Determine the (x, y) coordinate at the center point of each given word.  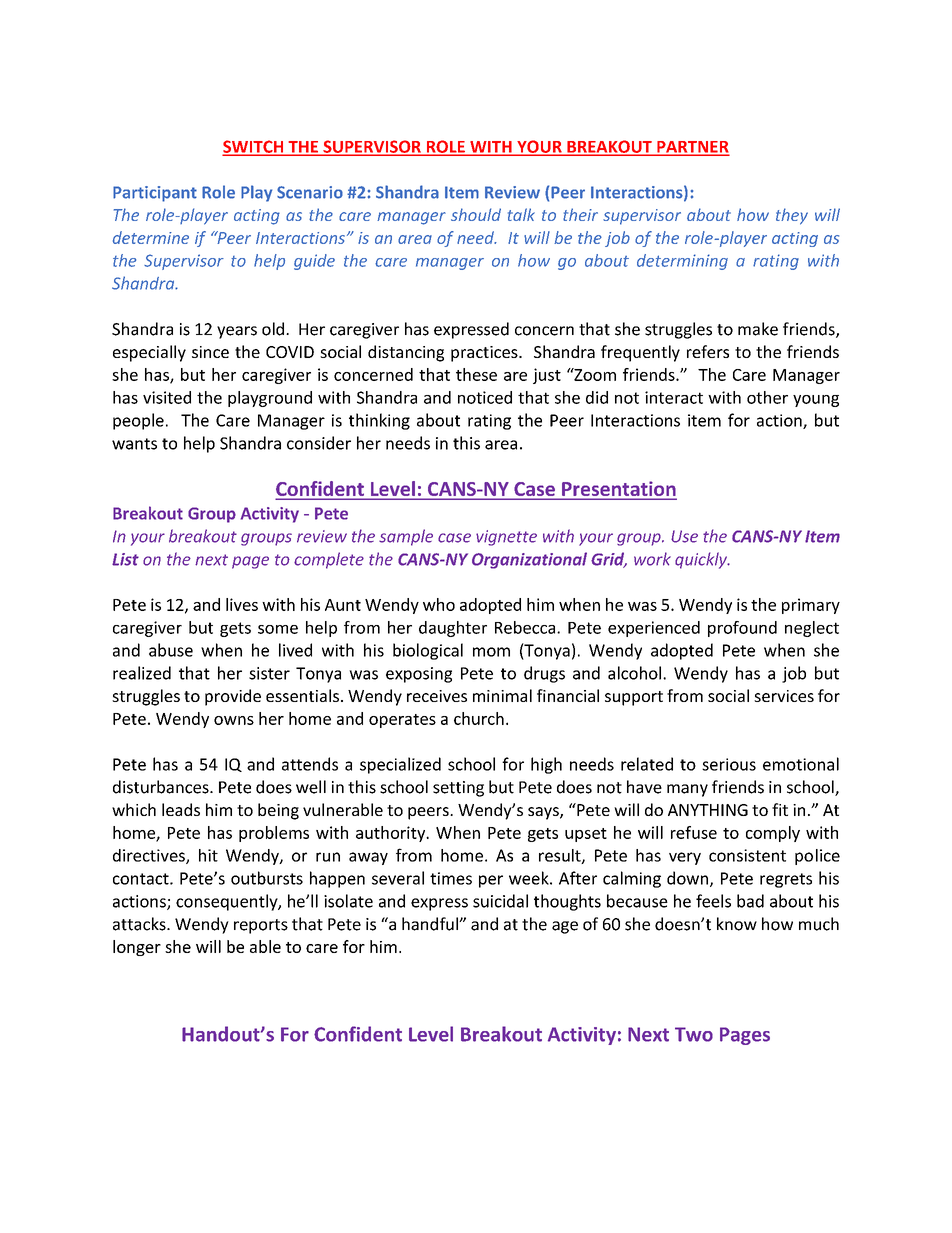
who (439, 604)
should (476, 214)
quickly (702, 560)
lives (242, 604)
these (476, 374)
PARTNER (692, 148)
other (767, 397)
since (210, 352)
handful (431, 924)
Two (694, 1034)
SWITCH (254, 147)
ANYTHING (708, 810)
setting (458, 789)
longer (137, 948)
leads (181, 809)
